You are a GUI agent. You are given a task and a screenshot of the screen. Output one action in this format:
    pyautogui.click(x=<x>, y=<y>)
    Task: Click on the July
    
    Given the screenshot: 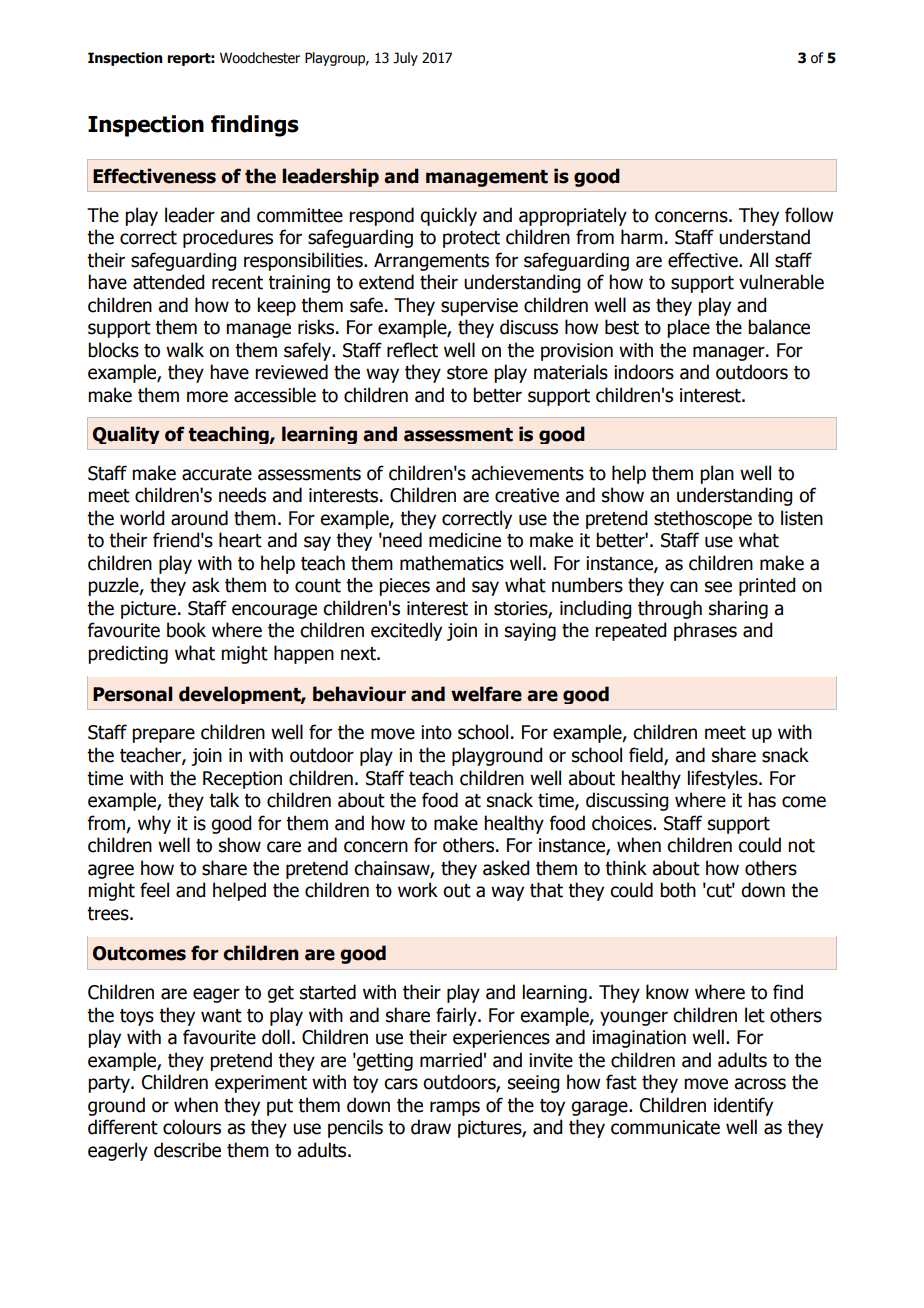 What is the action you would take?
    pyautogui.click(x=405, y=59)
